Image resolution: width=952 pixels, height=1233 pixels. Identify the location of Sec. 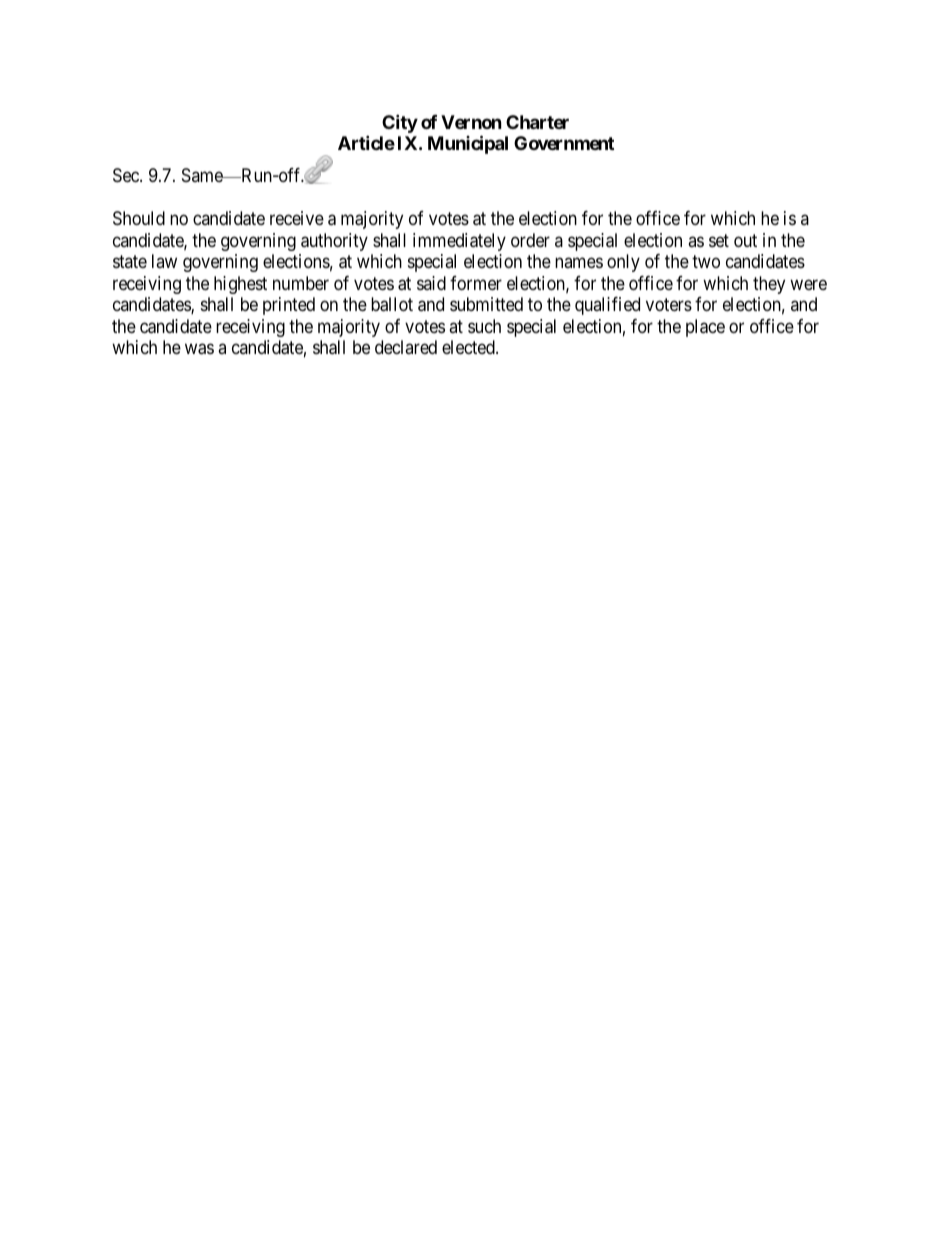
(127, 175).
